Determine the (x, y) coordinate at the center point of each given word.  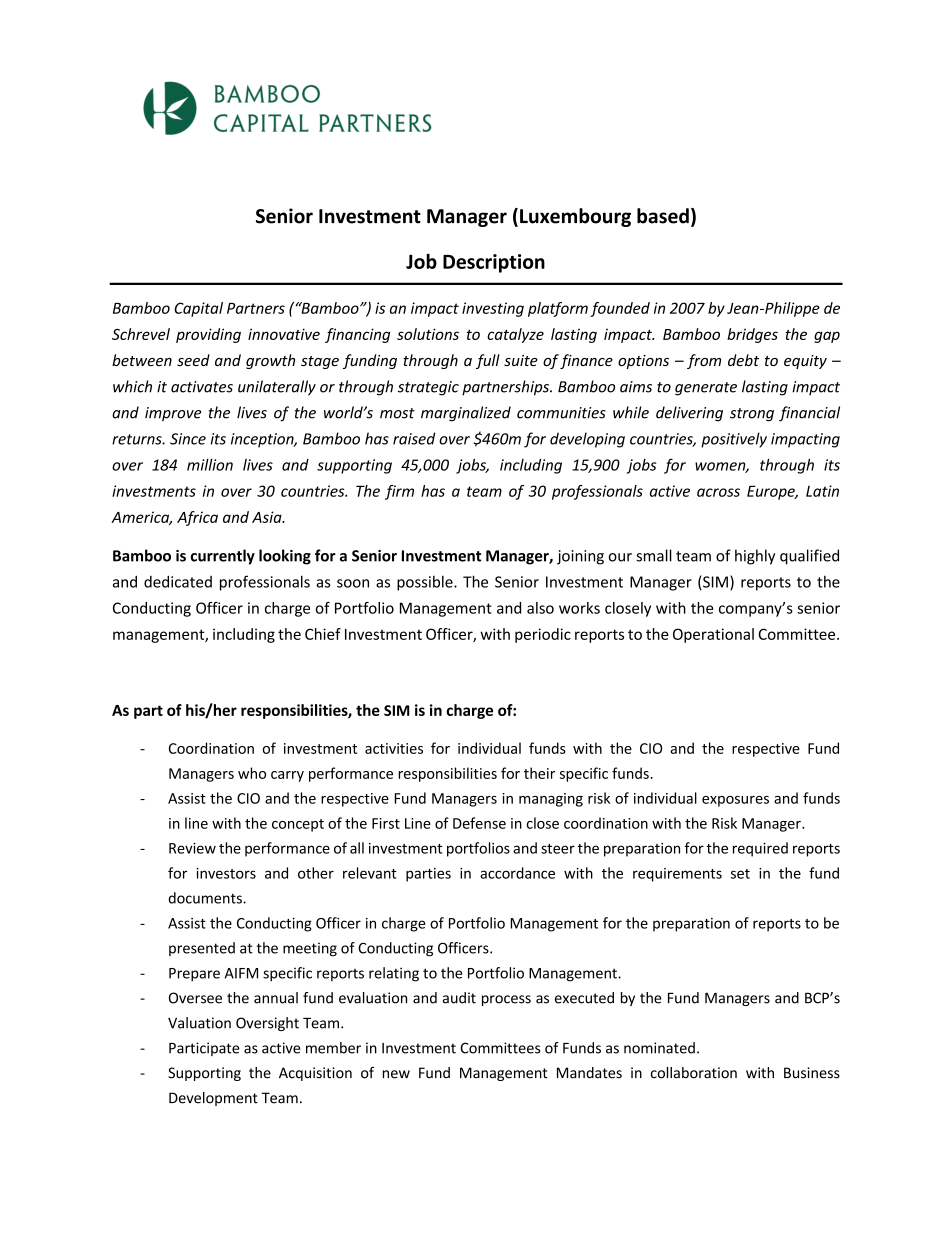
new (396, 1074)
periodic (543, 635)
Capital (198, 309)
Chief (323, 634)
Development (213, 1099)
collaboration (694, 1073)
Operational (713, 635)
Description (494, 263)
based (663, 216)
